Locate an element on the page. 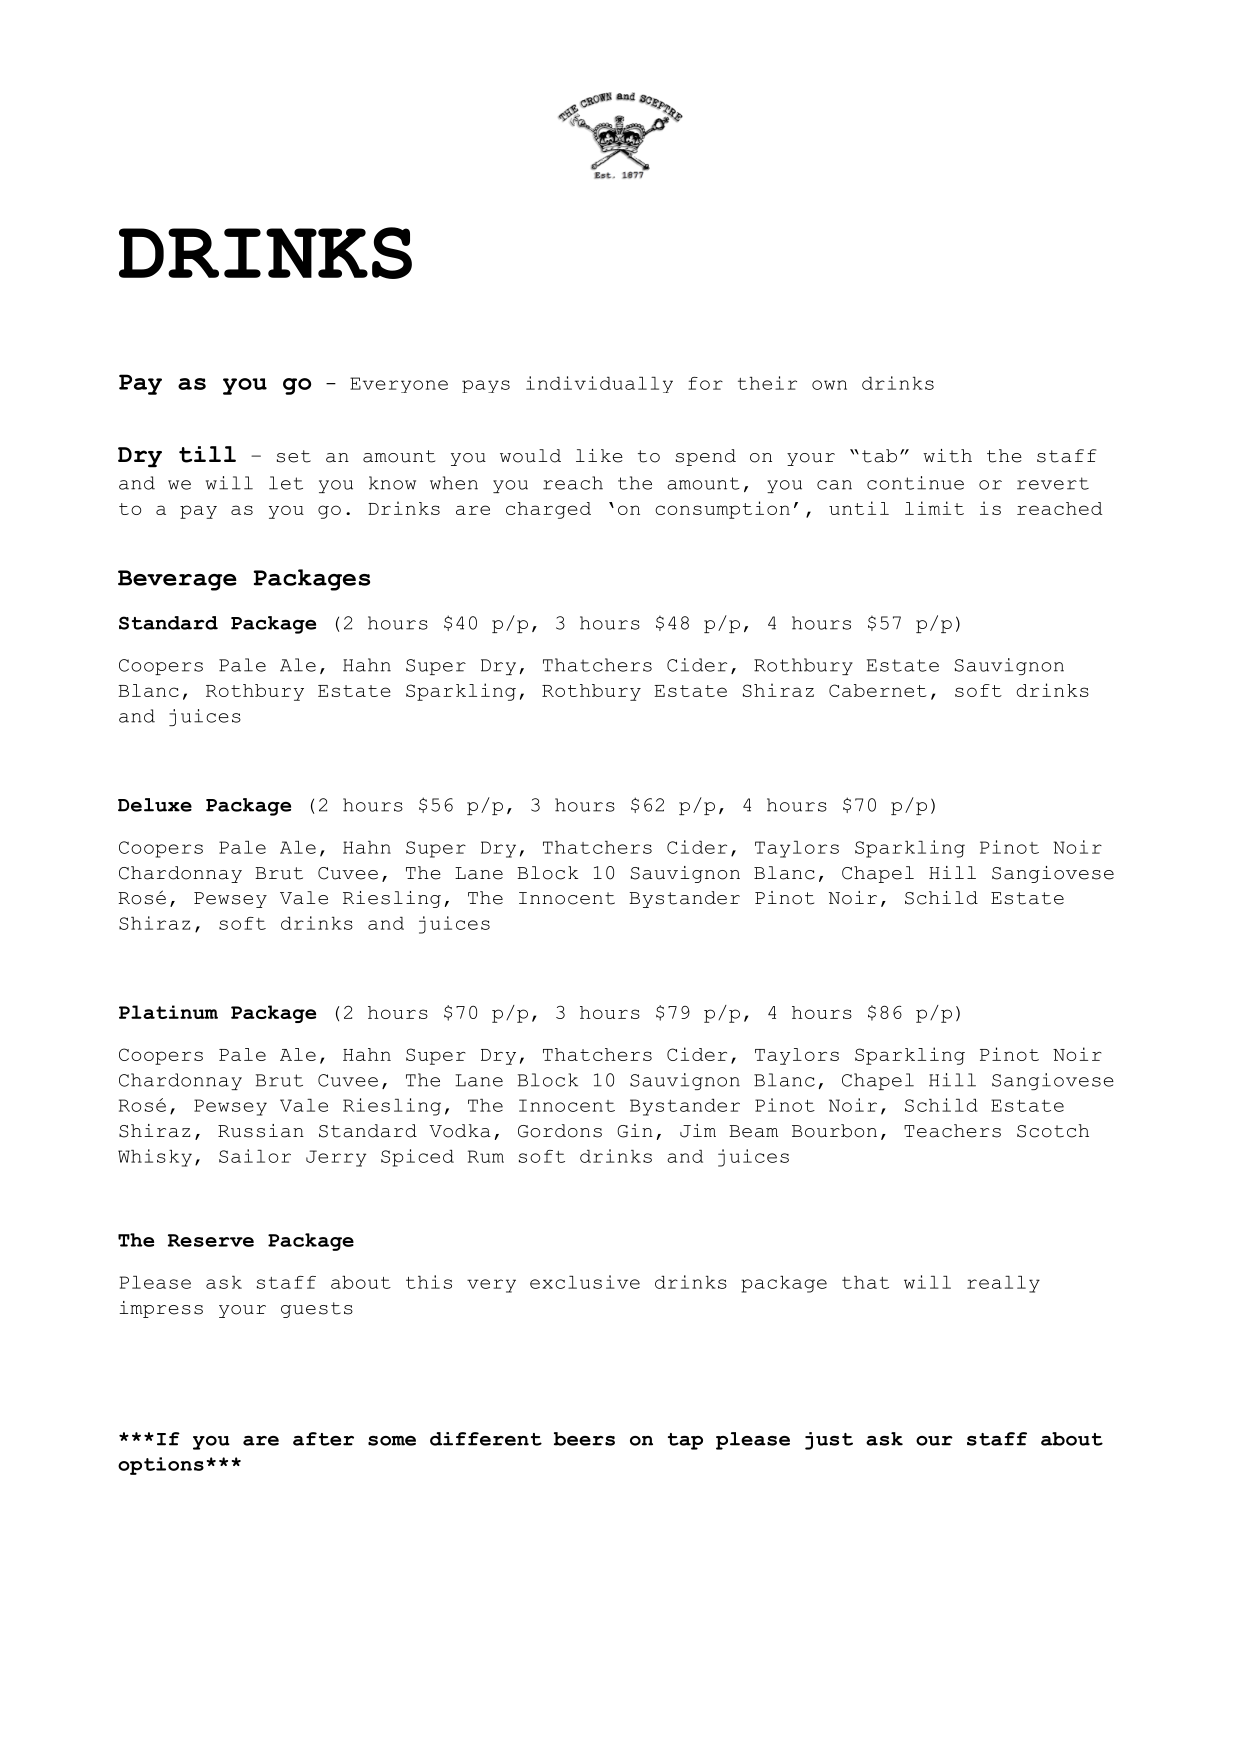  beers is located at coordinates (584, 1439).
